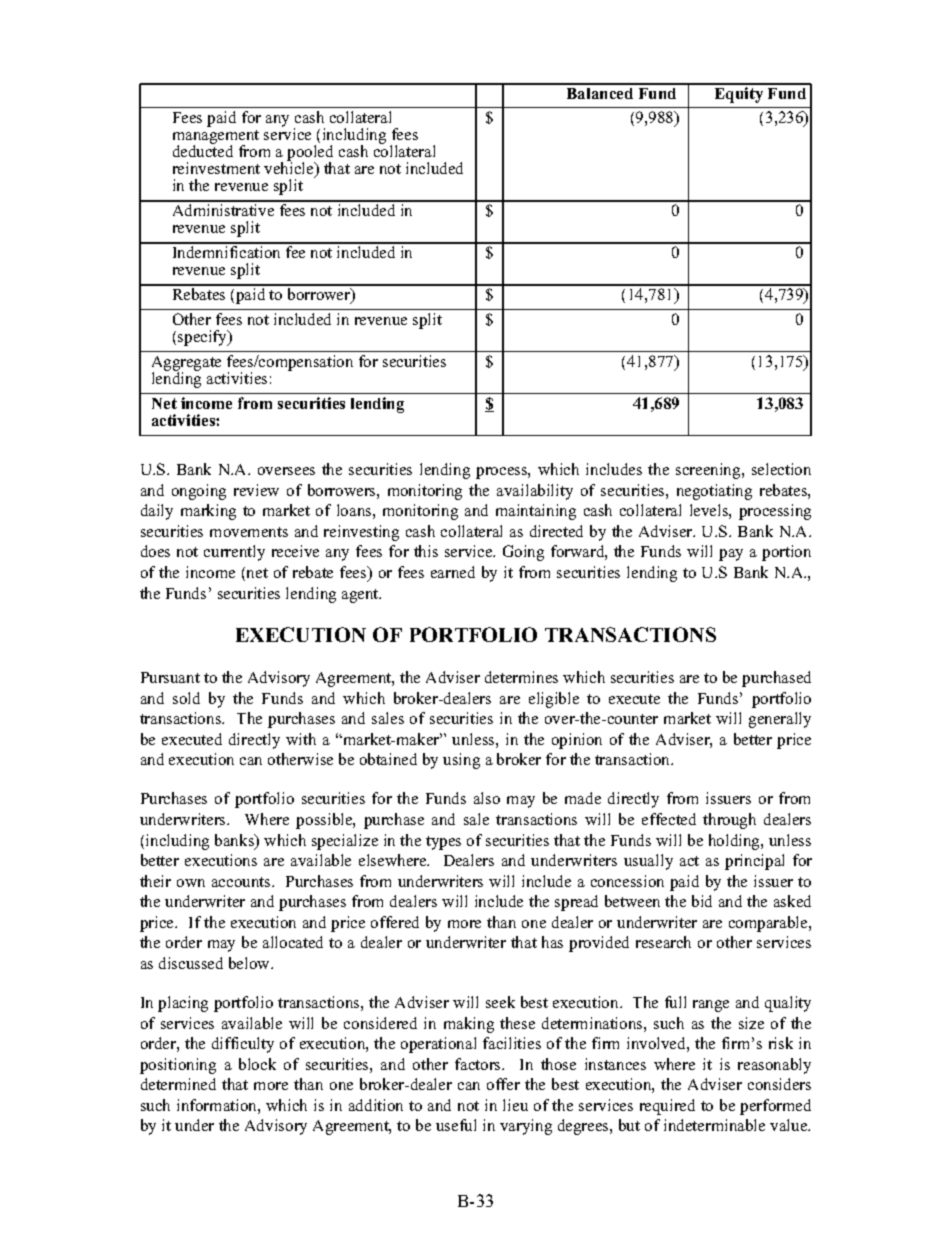 Image resolution: width=952 pixels, height=1233 pixels. Describe the element at coordinates (709, 471) in the page. I see `screening` at that location.
